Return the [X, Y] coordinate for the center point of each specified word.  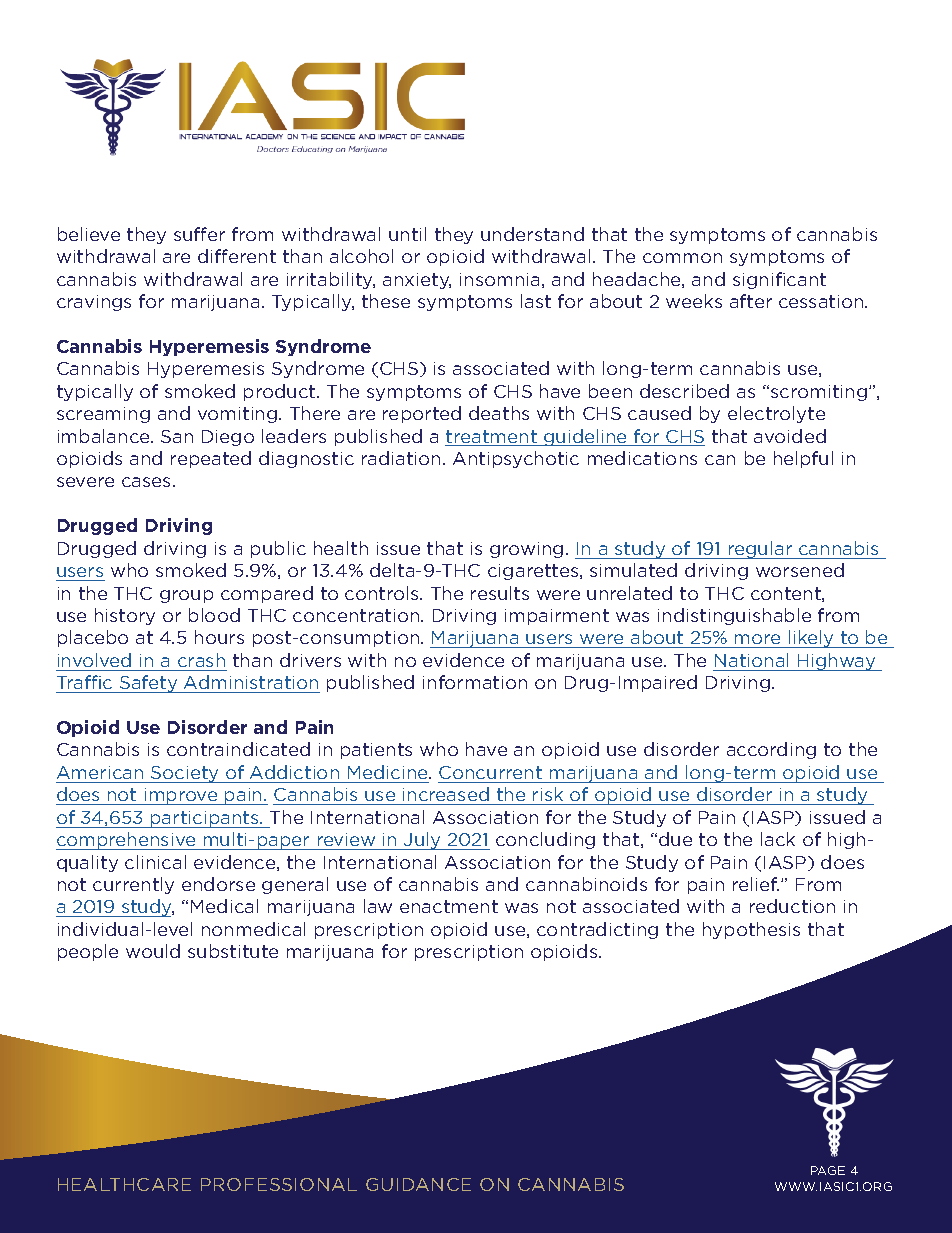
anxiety [417, 281]
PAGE [828, 1170]
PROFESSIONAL [279, 1184]
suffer [199, 234]
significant [779, 280]
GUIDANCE [418, 1184]
